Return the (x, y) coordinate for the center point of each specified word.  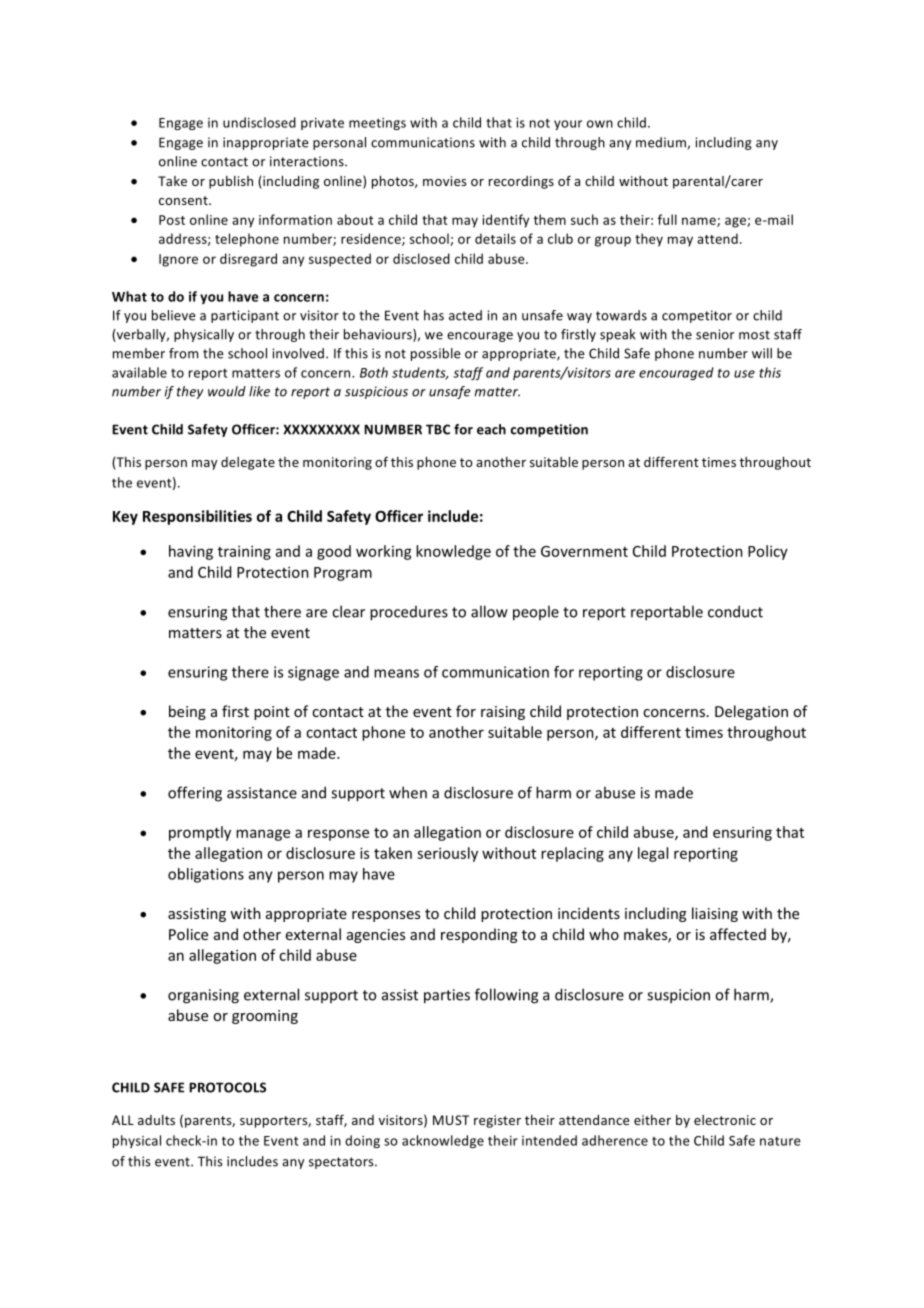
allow (489, 611)
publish (231, 182)
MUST (451, 1120)
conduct (735, 611)
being (187, 712)
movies (444, 181)
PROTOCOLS (227, 1087)
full (667, 219)
